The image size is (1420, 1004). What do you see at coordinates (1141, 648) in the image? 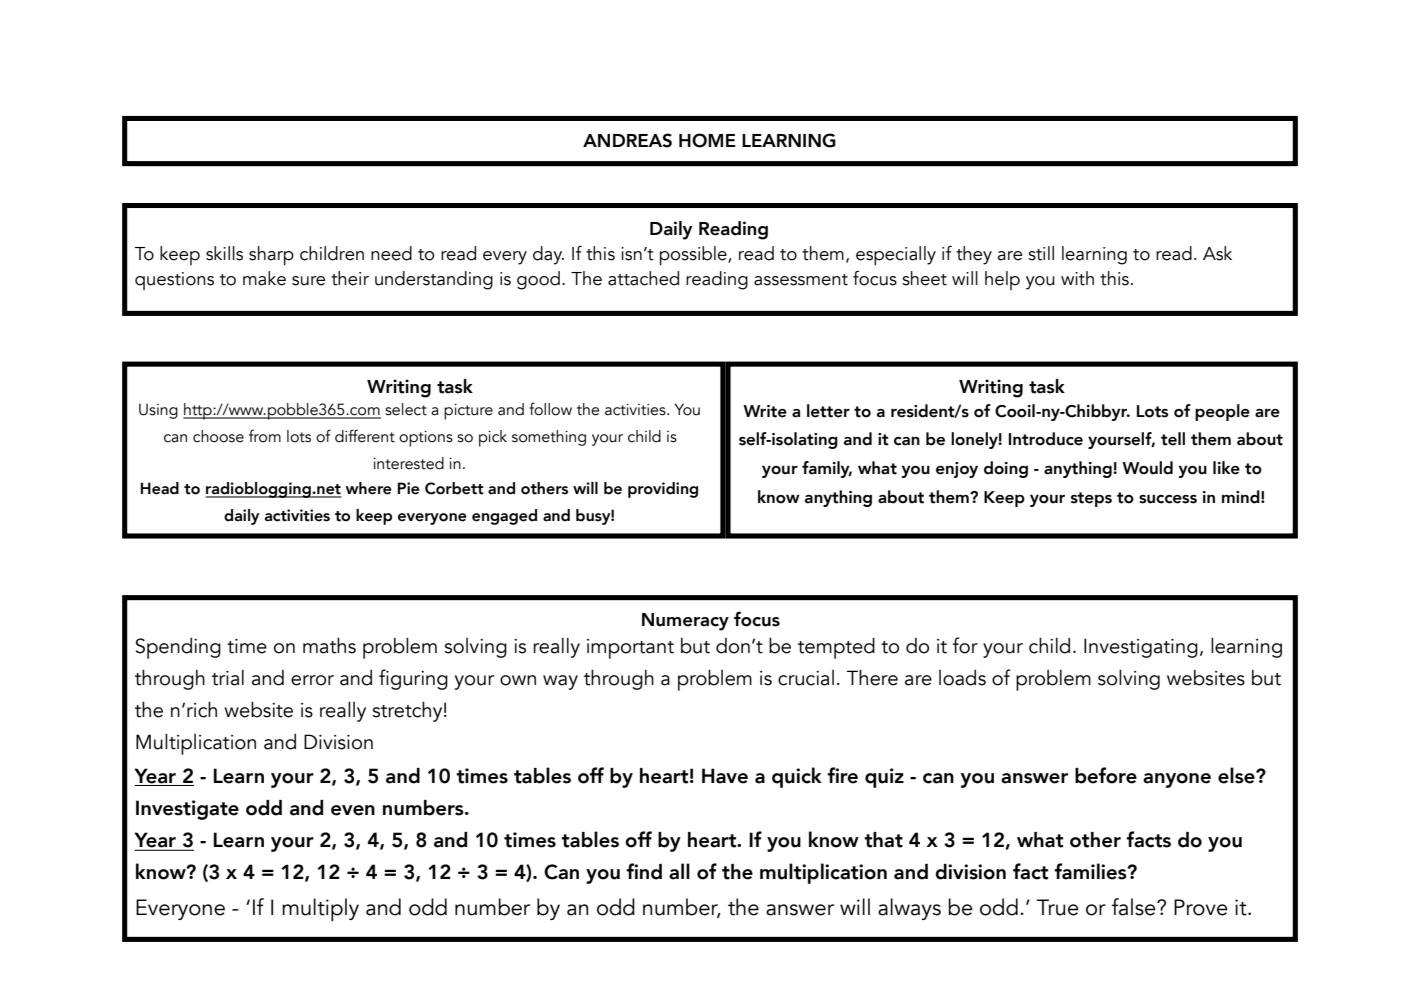
I see `Investigating` at bounding box center [1141, 648].
